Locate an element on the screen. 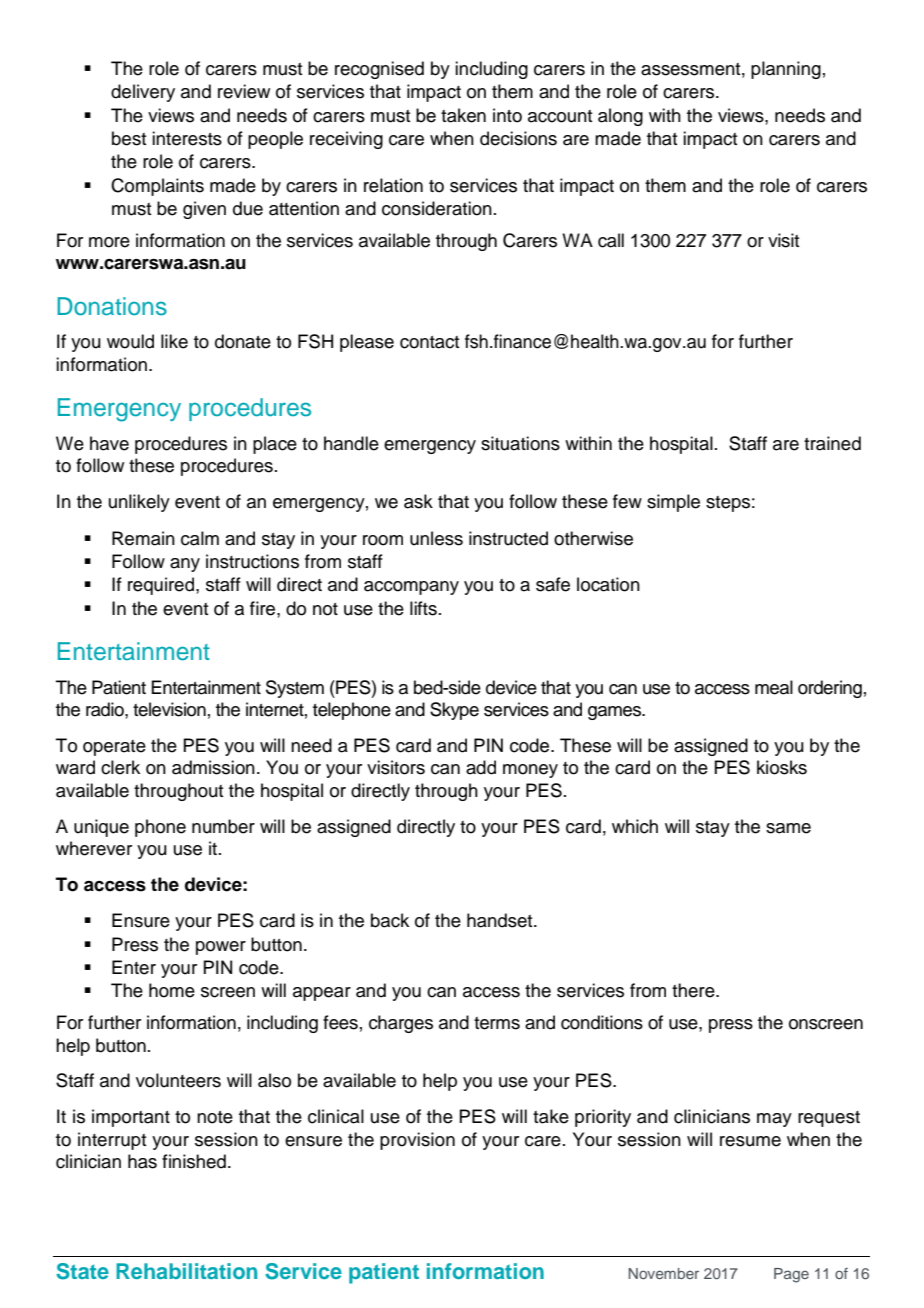  Skype is located at coordinates (454, 711).
